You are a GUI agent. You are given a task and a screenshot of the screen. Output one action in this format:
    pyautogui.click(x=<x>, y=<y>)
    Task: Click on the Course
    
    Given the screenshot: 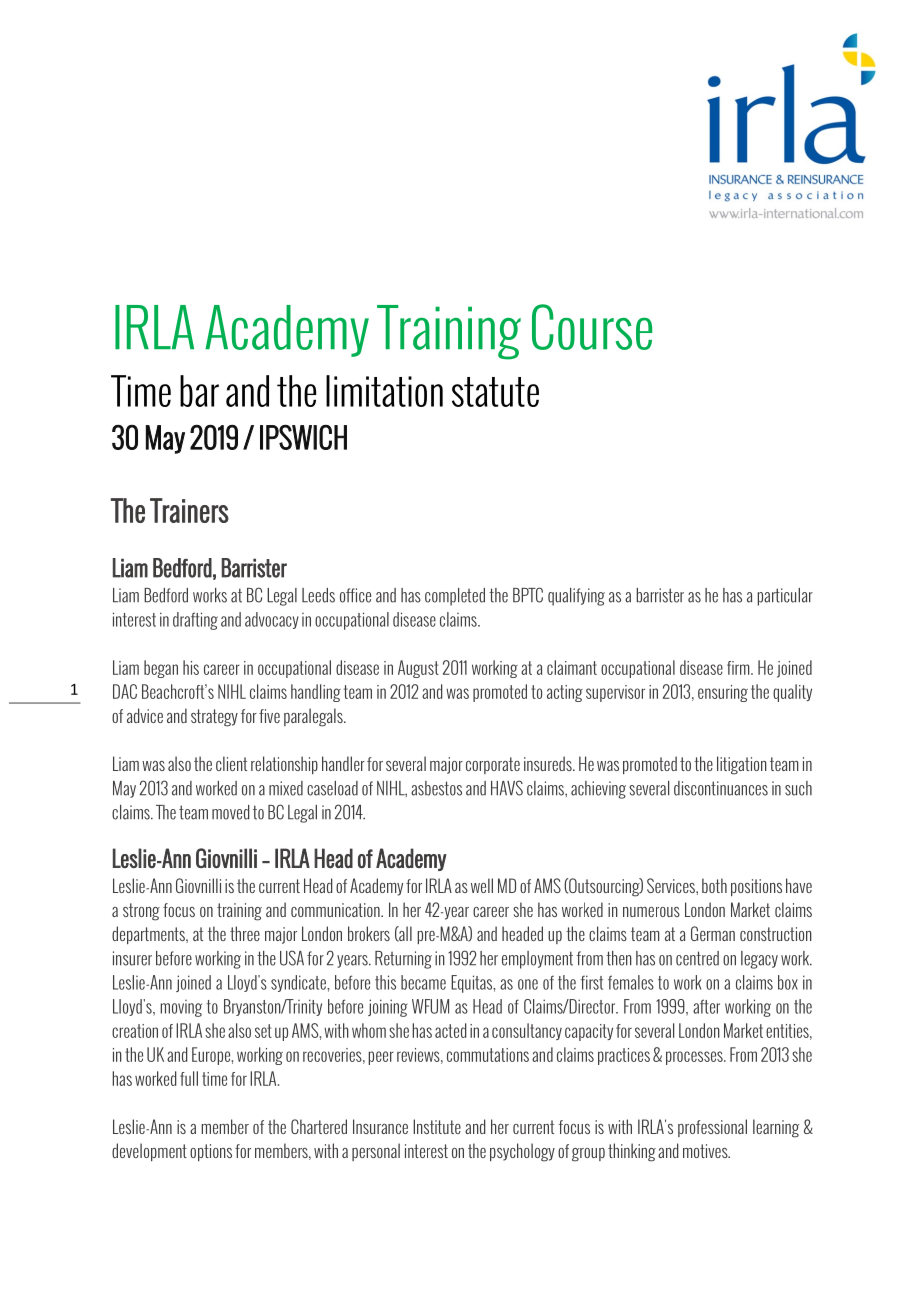 What is the action you would take?
    pyautogui.click(x=592, y=327)
